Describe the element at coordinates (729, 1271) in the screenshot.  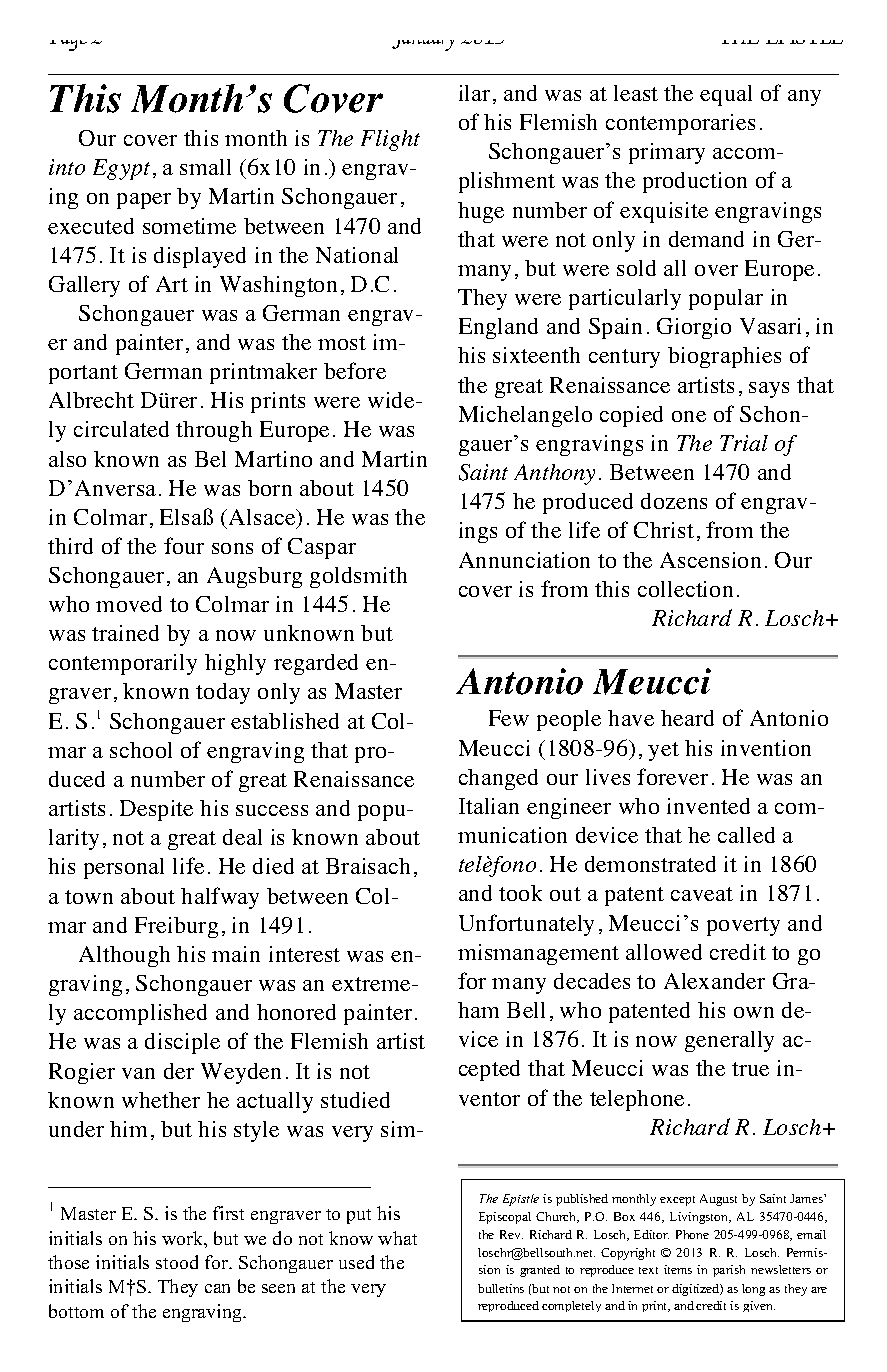
I see `parish` at that location.
